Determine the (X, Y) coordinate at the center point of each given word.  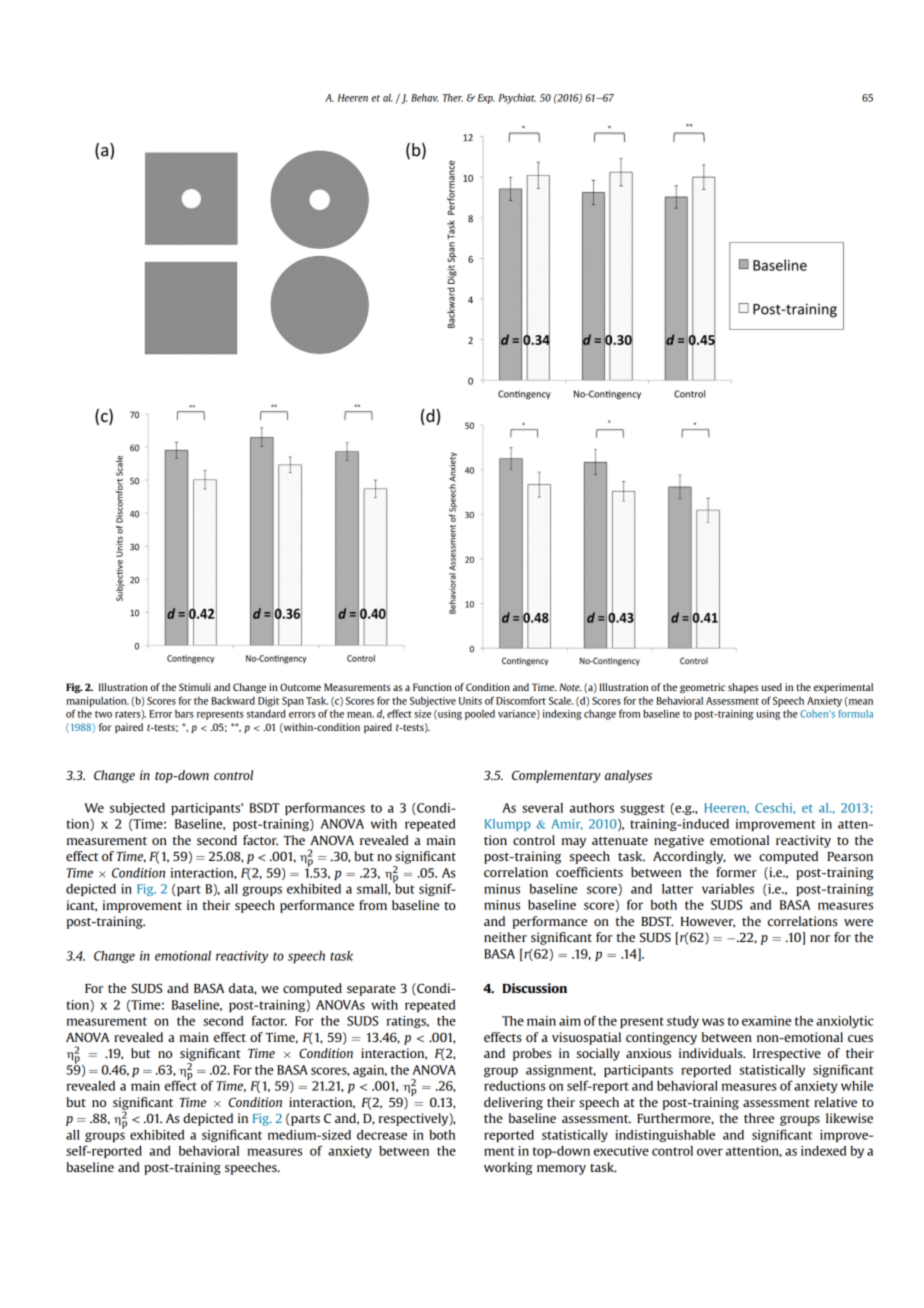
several (542, 808)
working (508, 1168)
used (771, 687)
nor (820, 938)
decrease (382, 1135)
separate (371, 990)
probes (532, 1054)
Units (470, 701)
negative (679, 841)
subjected (137, 809)
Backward (233, 701)
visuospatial (586, 1038)
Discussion (534, 988)
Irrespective (787, 1054)
